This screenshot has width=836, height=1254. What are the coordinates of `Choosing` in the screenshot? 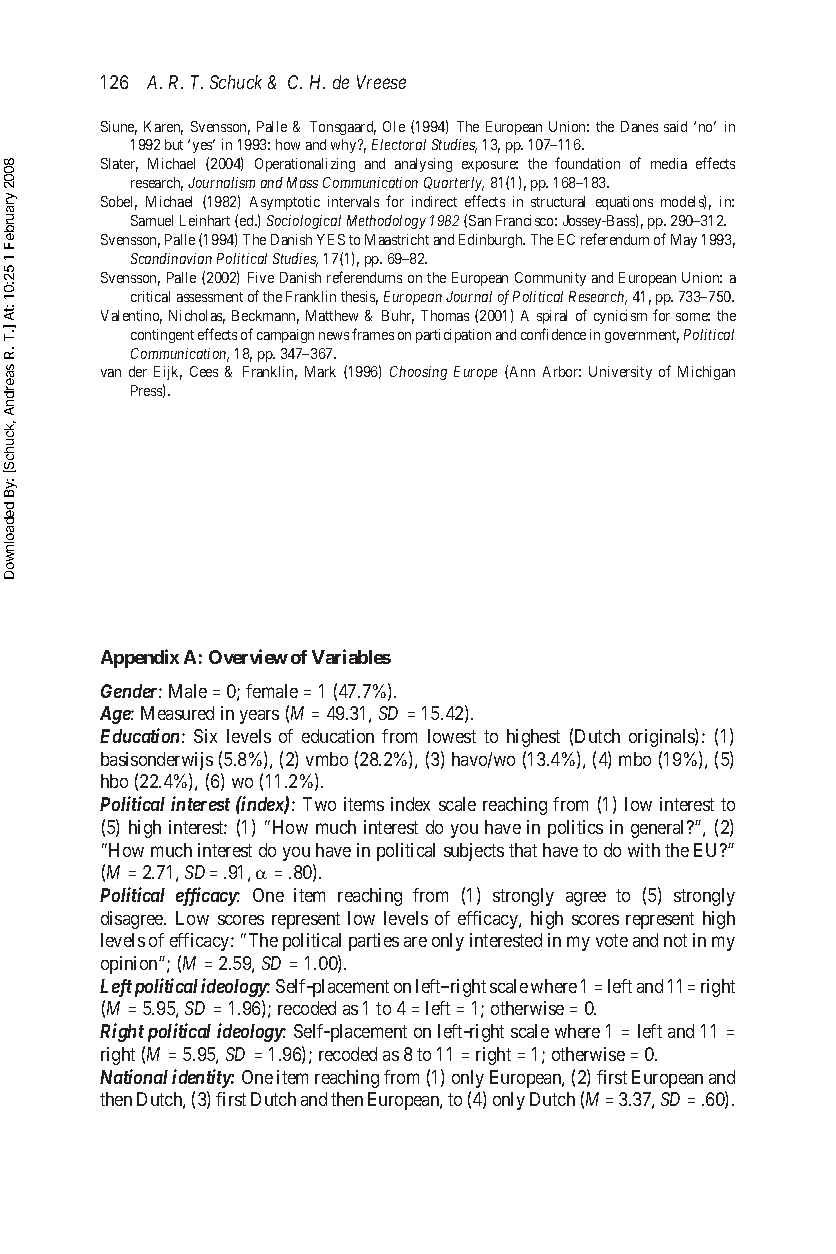 It's located at (418, 373).
